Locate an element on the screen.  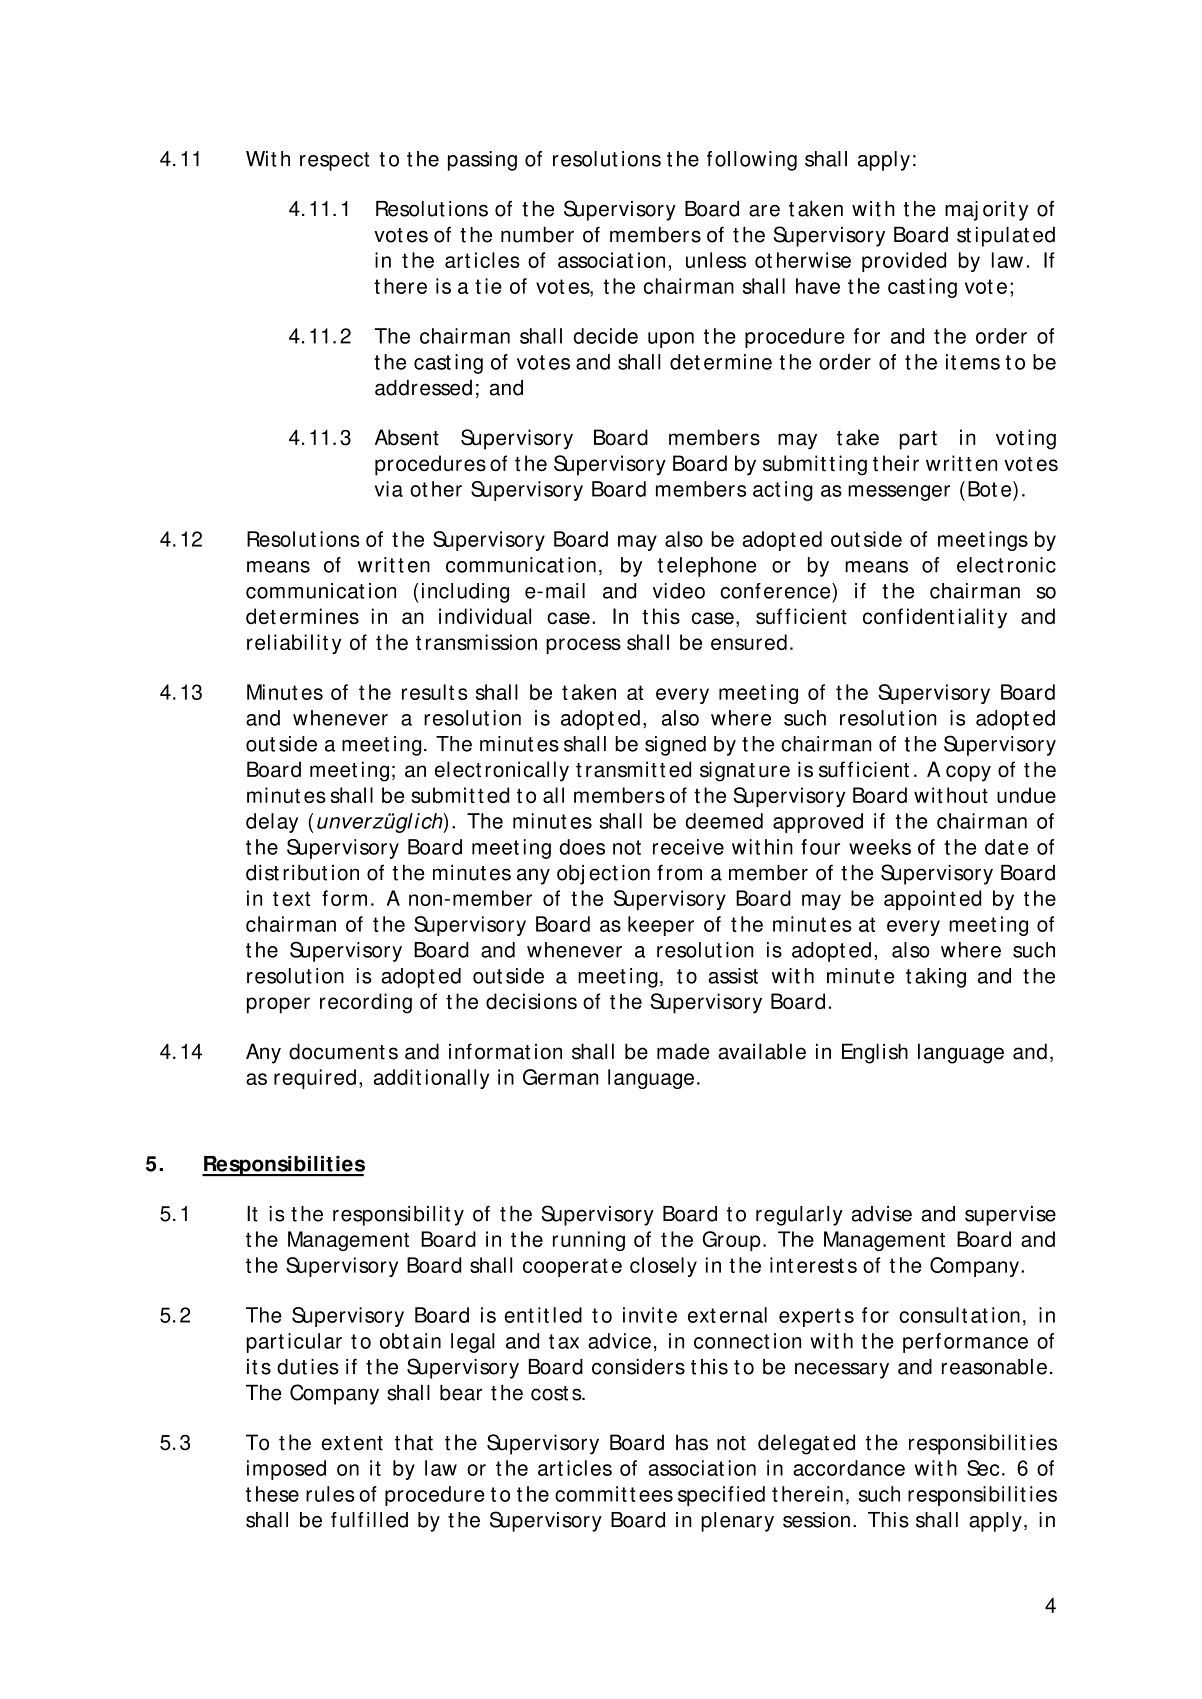
rules is located at coordinates (330, 1494).
